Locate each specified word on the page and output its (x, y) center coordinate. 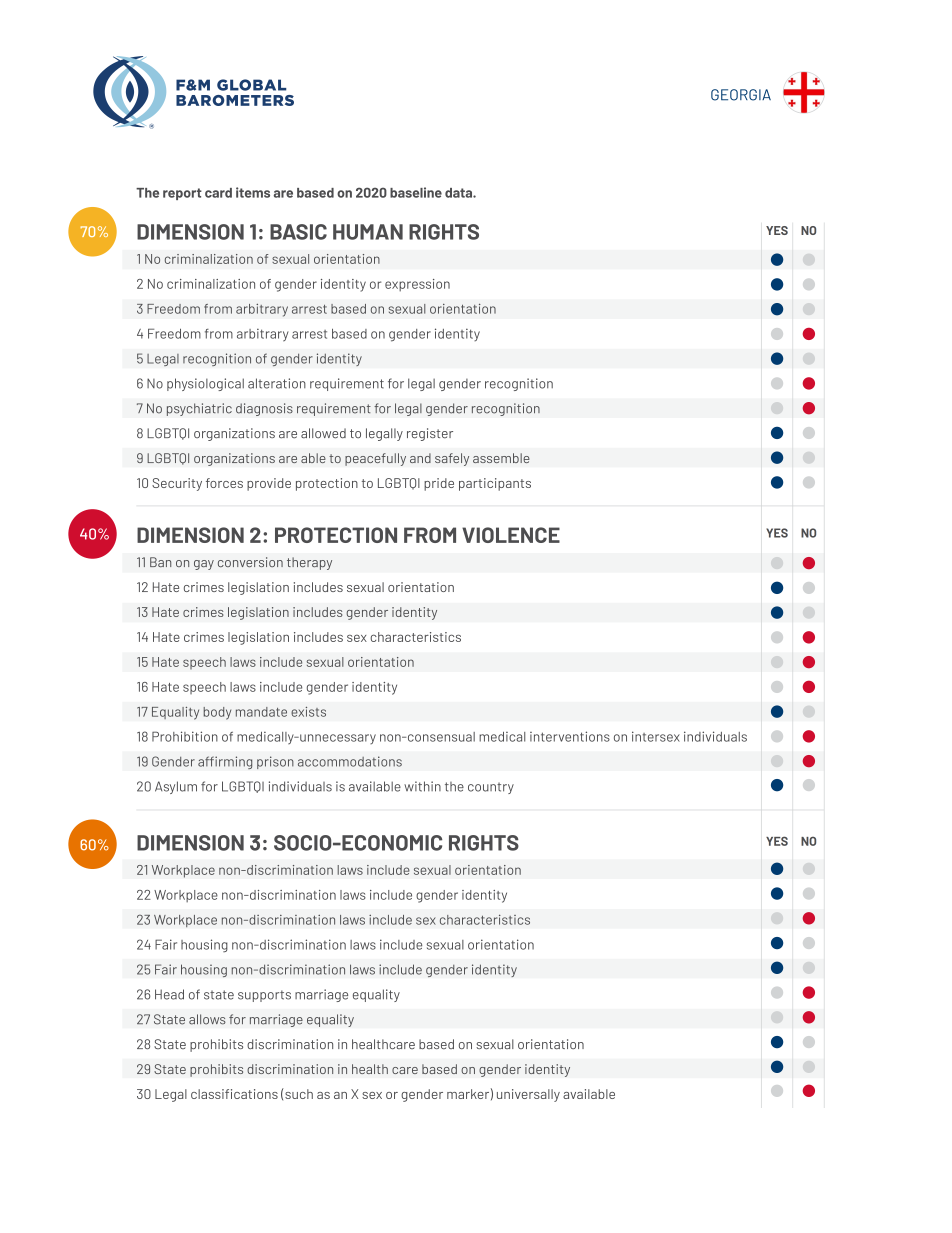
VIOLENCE (511, 535)
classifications (234, 1094)
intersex (656, 736)
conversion (250, 562)
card (218, 193)
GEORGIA (741, 95)
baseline (416, 192)
